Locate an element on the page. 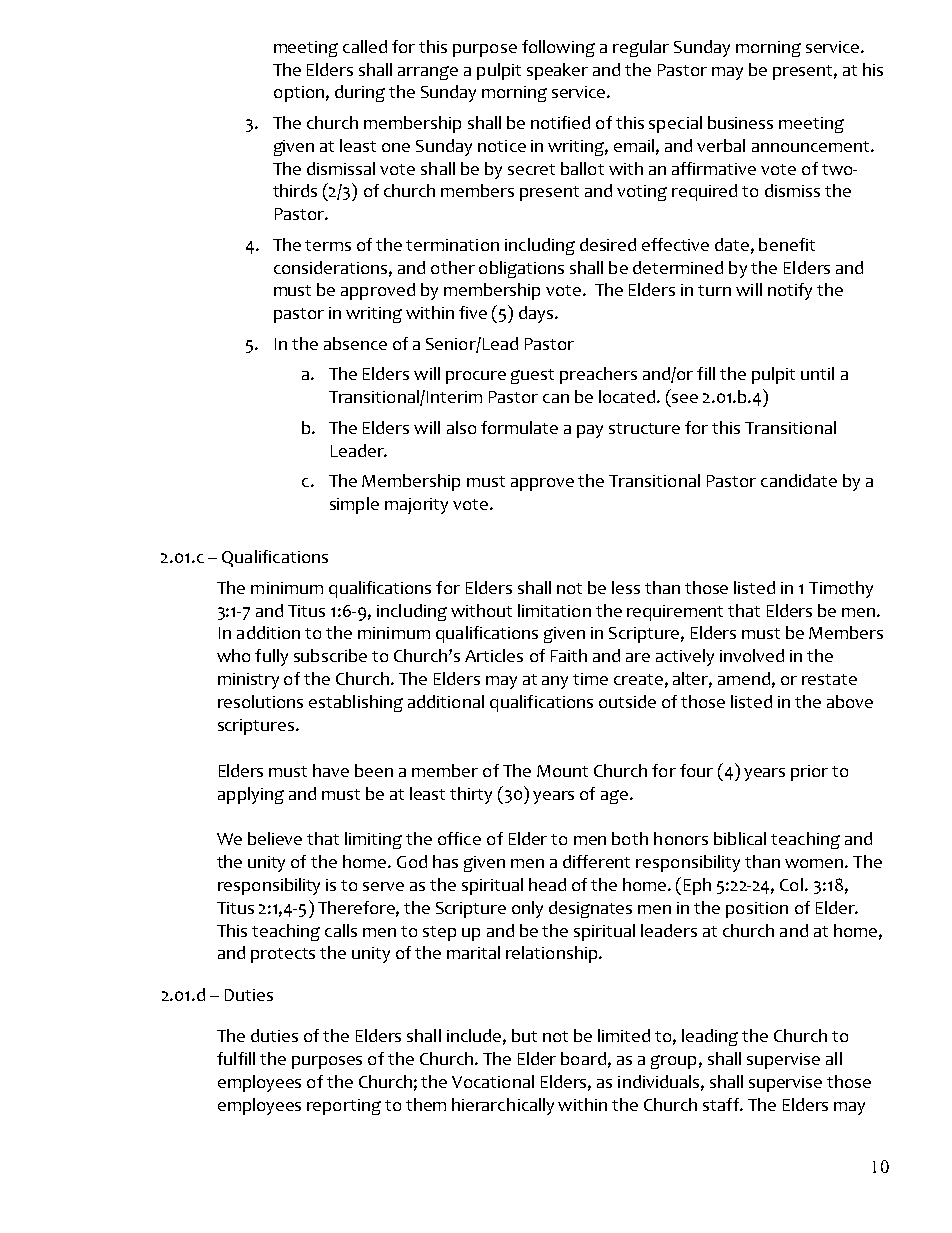 The height and width of the image is (1233, 952). business is located at coordinates (740, 122).
